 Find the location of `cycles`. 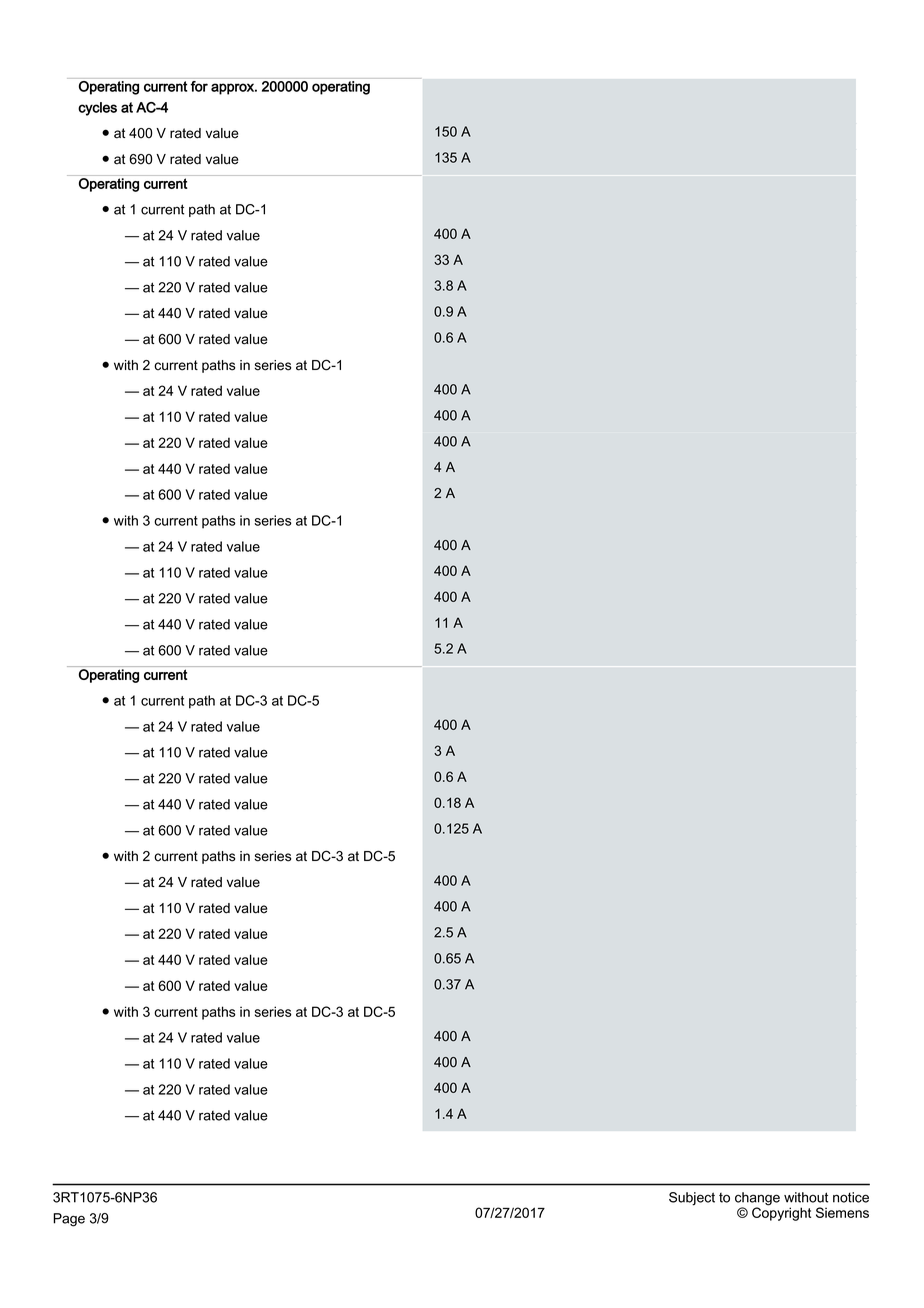

cycles is located at coordinates (97, 109).
